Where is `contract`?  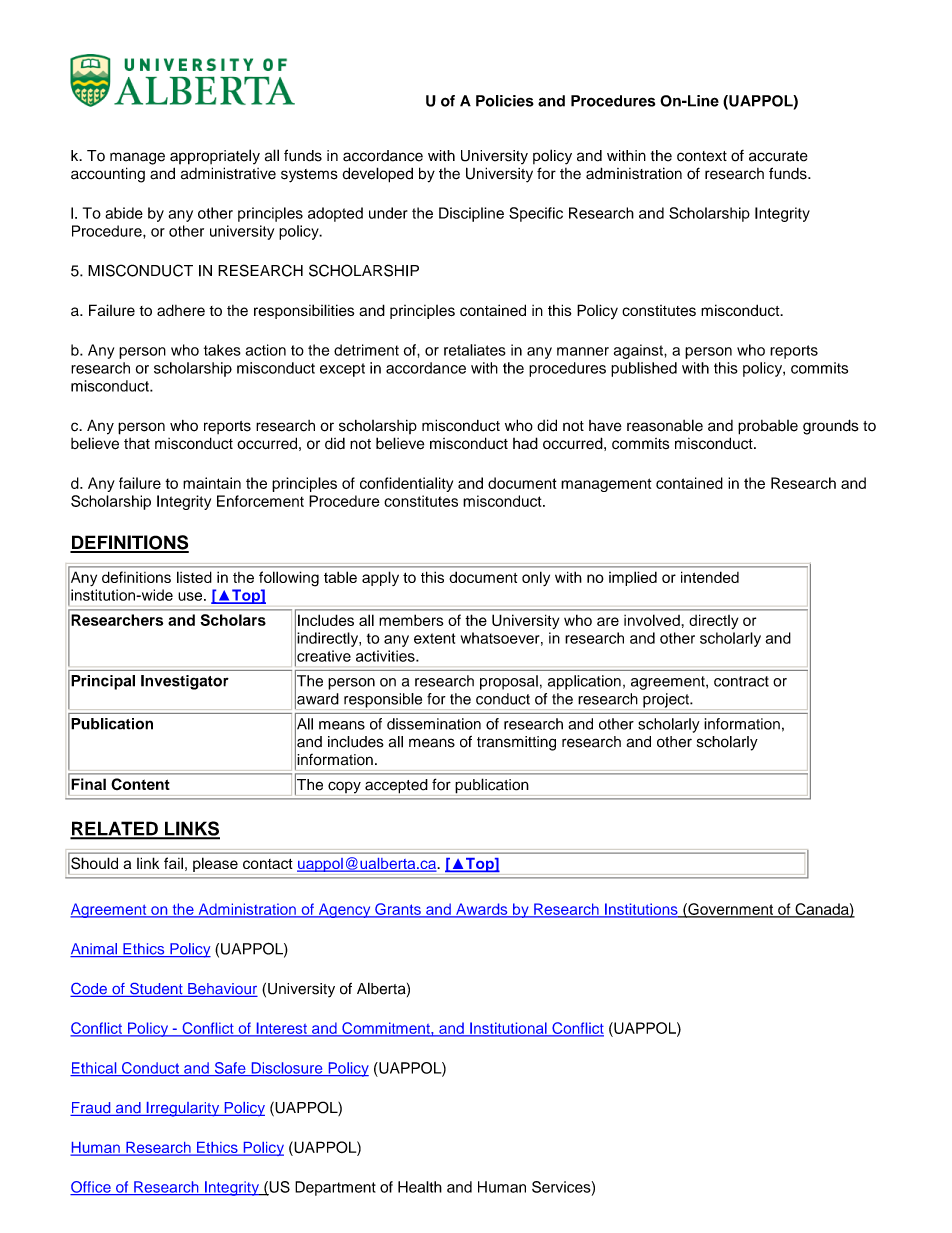
contract is located at coordinates (741, 681).
